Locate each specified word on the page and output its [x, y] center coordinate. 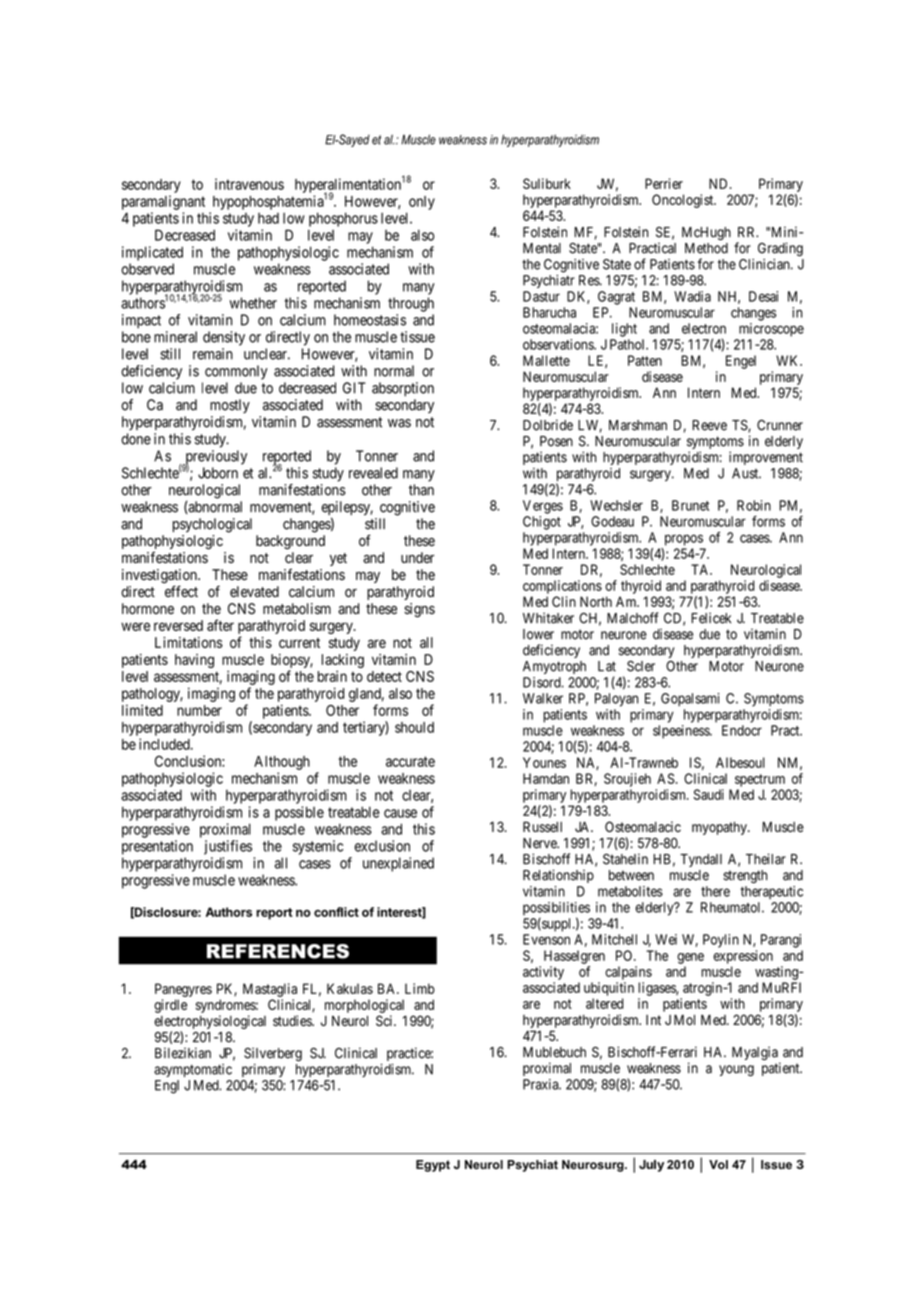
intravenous [249, 184]
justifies [228, 847]
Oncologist [684, 201]
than [421, 490]
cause [400, 813]
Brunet [690, 505]
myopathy [720, 828]
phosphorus [343, 219]
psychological [212, 525]
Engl [167, 1087]
